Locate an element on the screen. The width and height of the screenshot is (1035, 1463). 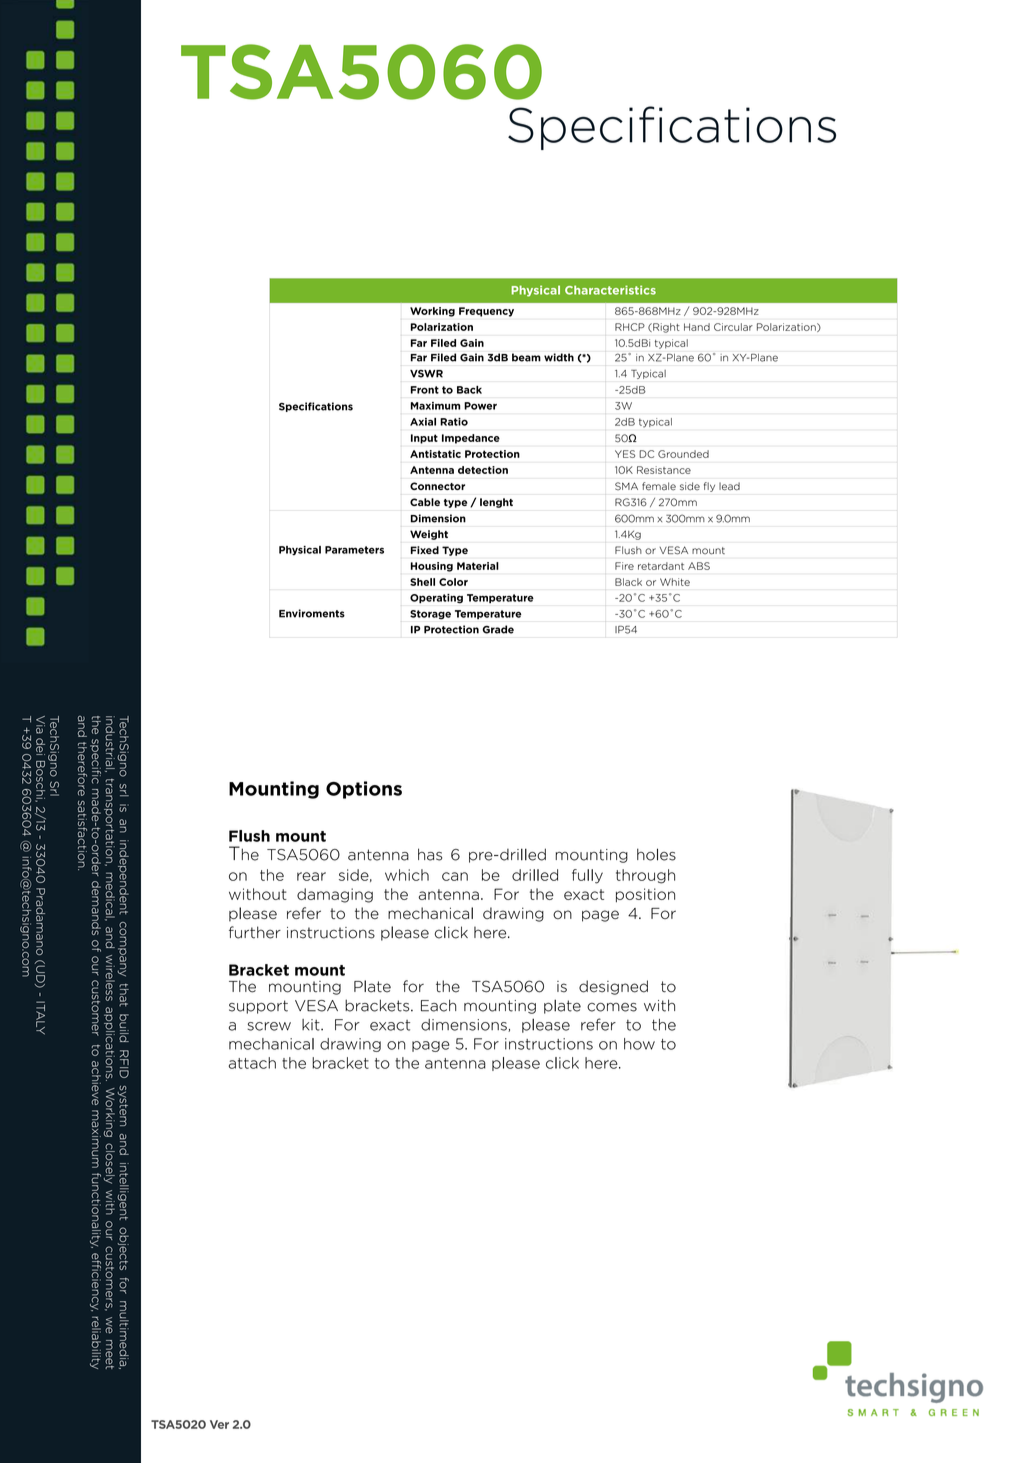
Each is located at coordinates (438, 1005).
